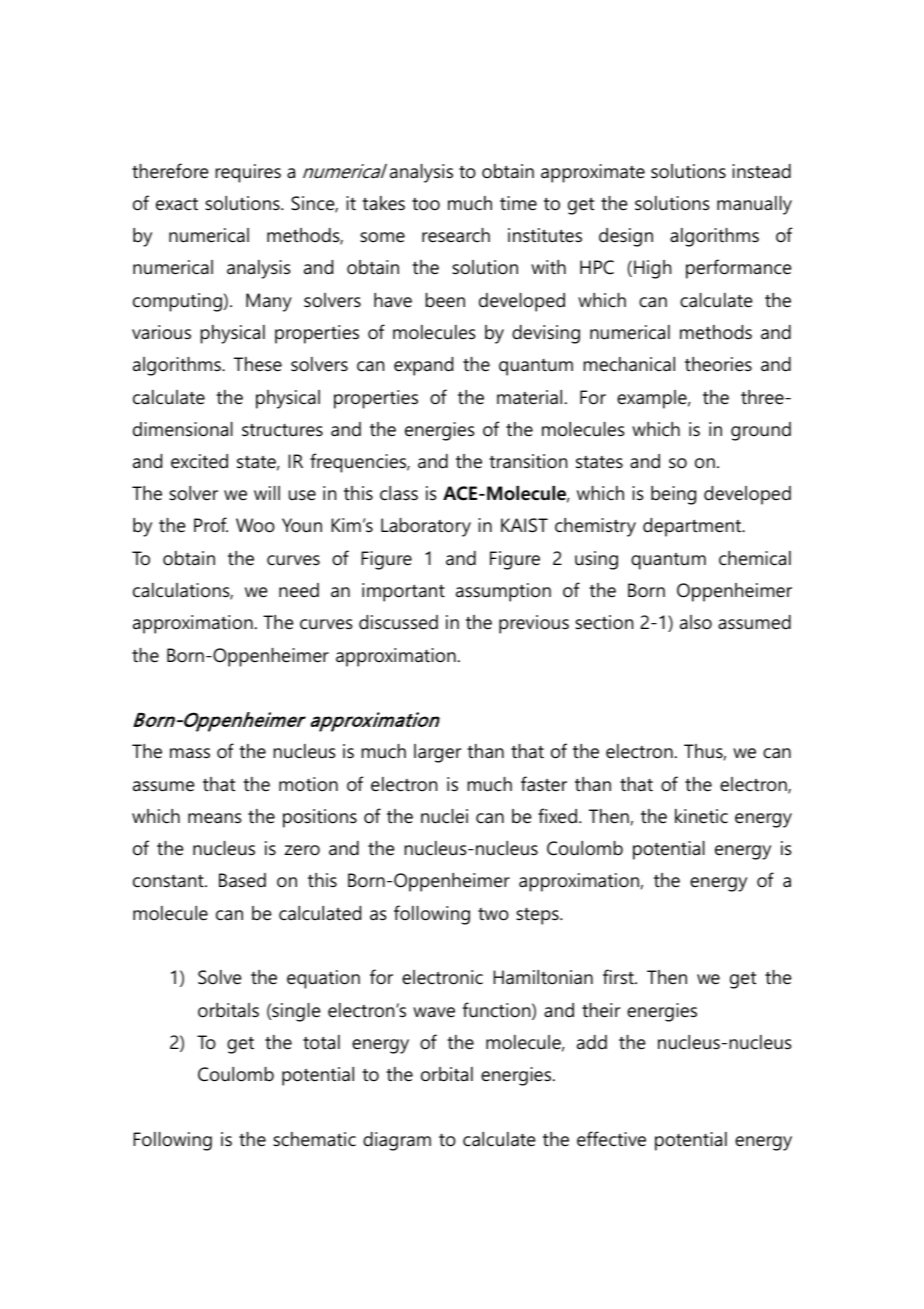  What do you see at coordinates (696, 622) in the screenshot?
I see `also` at bounding box center [696, 622].
